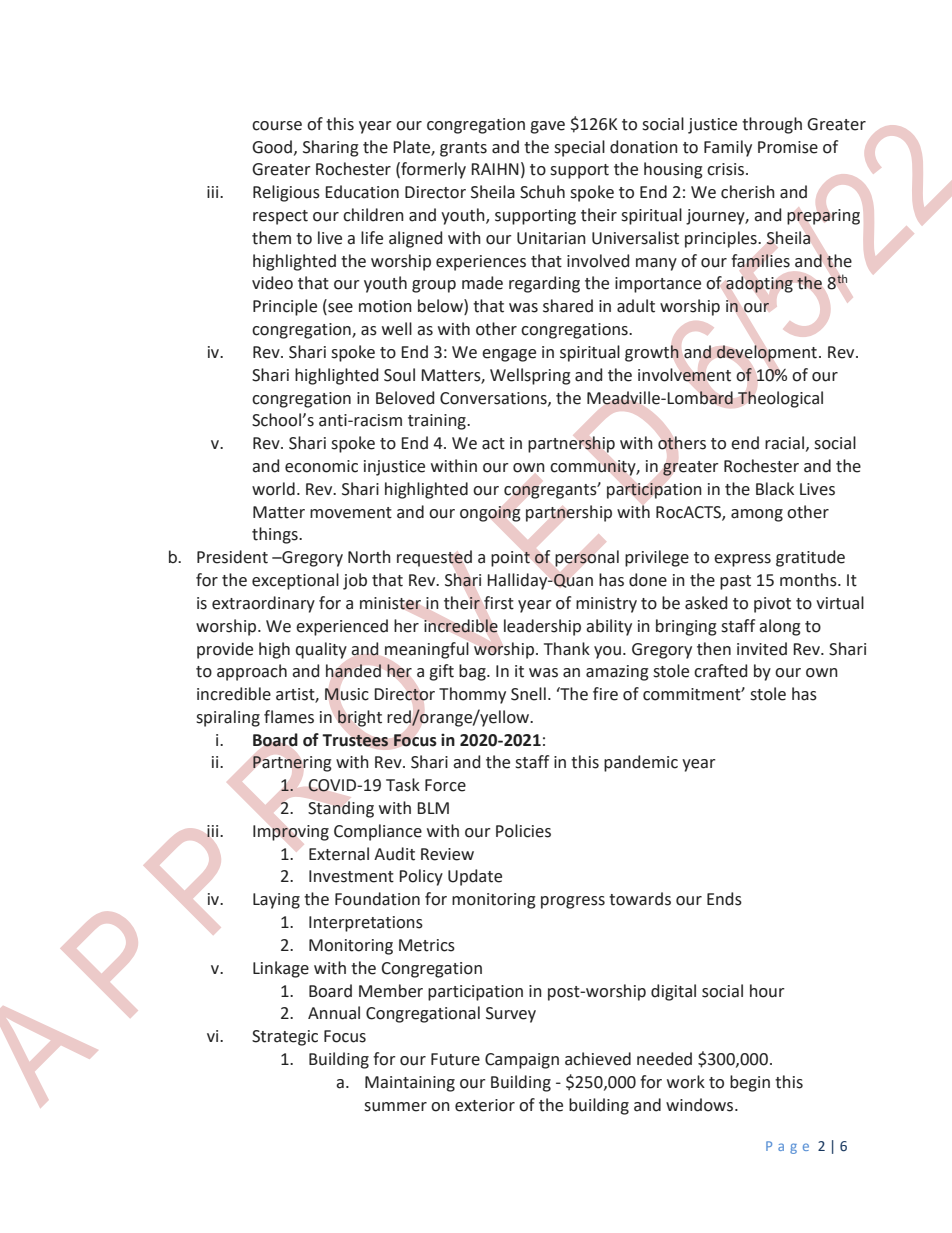 This screenshot has width=952, height=1233. What do you see at coordinates (547, 127) in the screenshot?
I see `gave` at bounding box center [547, 127].
